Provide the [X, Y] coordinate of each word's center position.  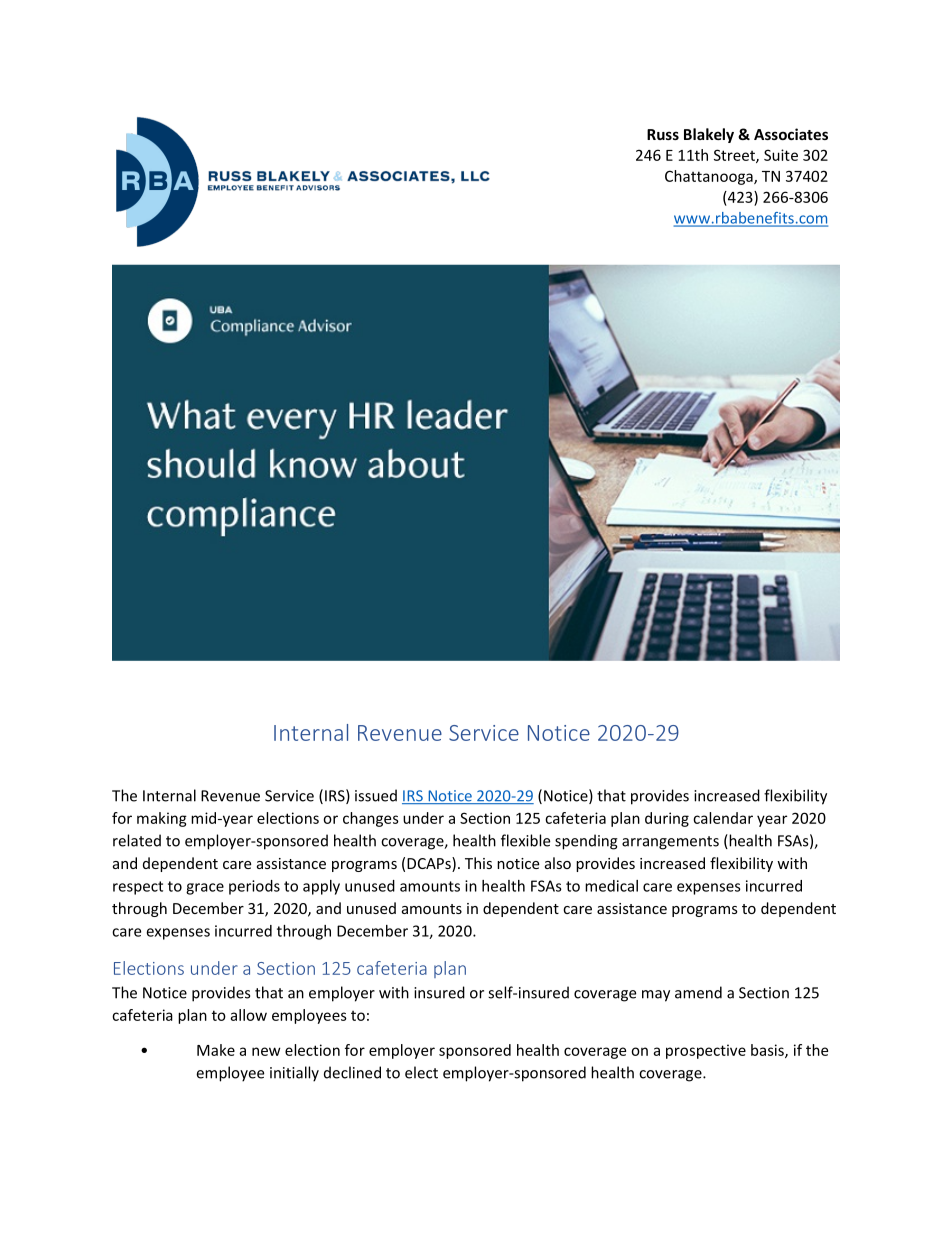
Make [216, 1050]
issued [376, 795]
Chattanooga [710, 177]
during [667, 819]
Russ [663, 134]
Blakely [709, 135]
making [162, 819]
